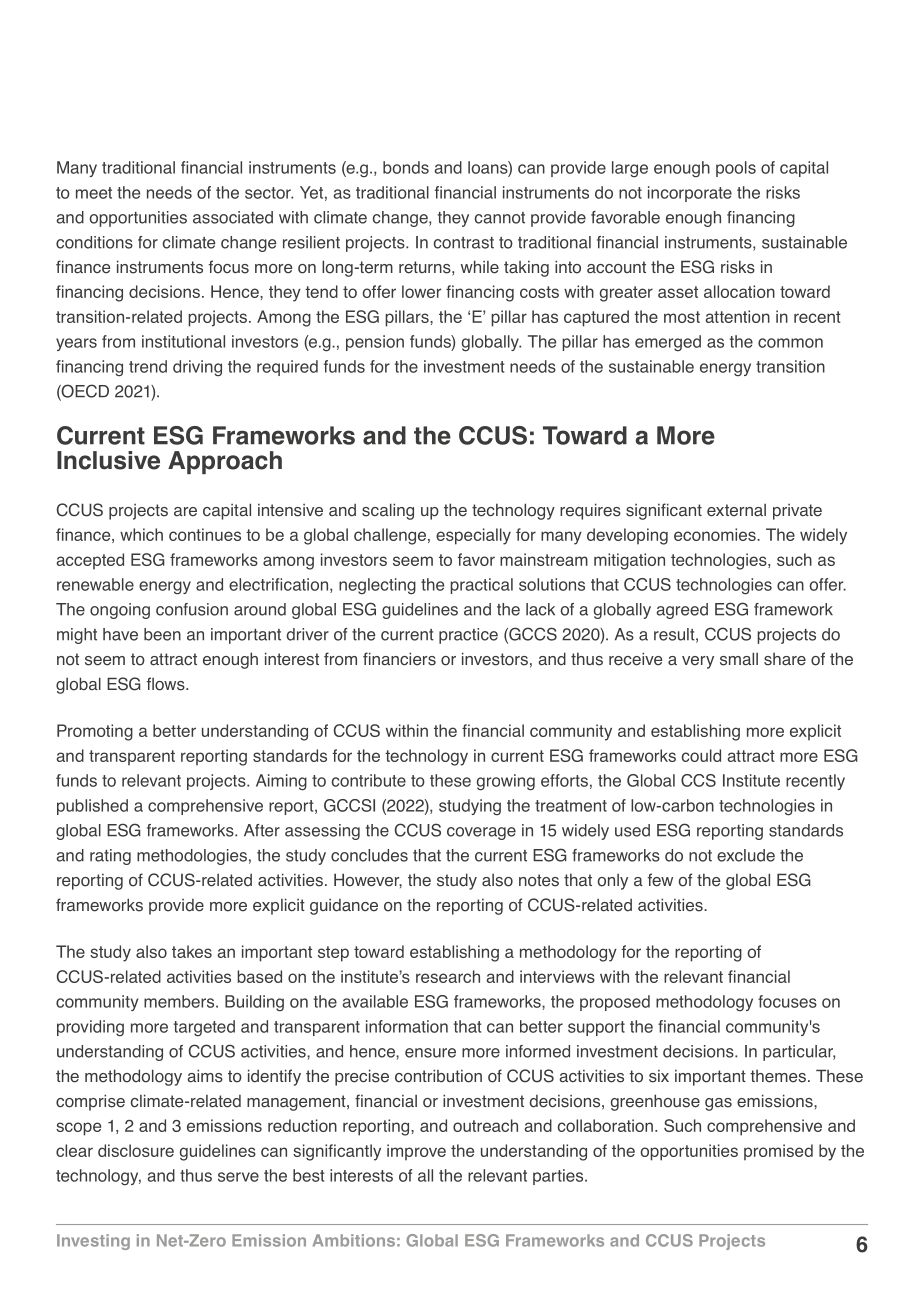 The width and height of the page is (924, 1308). I want to click on Investing, so click(93, 1242).
